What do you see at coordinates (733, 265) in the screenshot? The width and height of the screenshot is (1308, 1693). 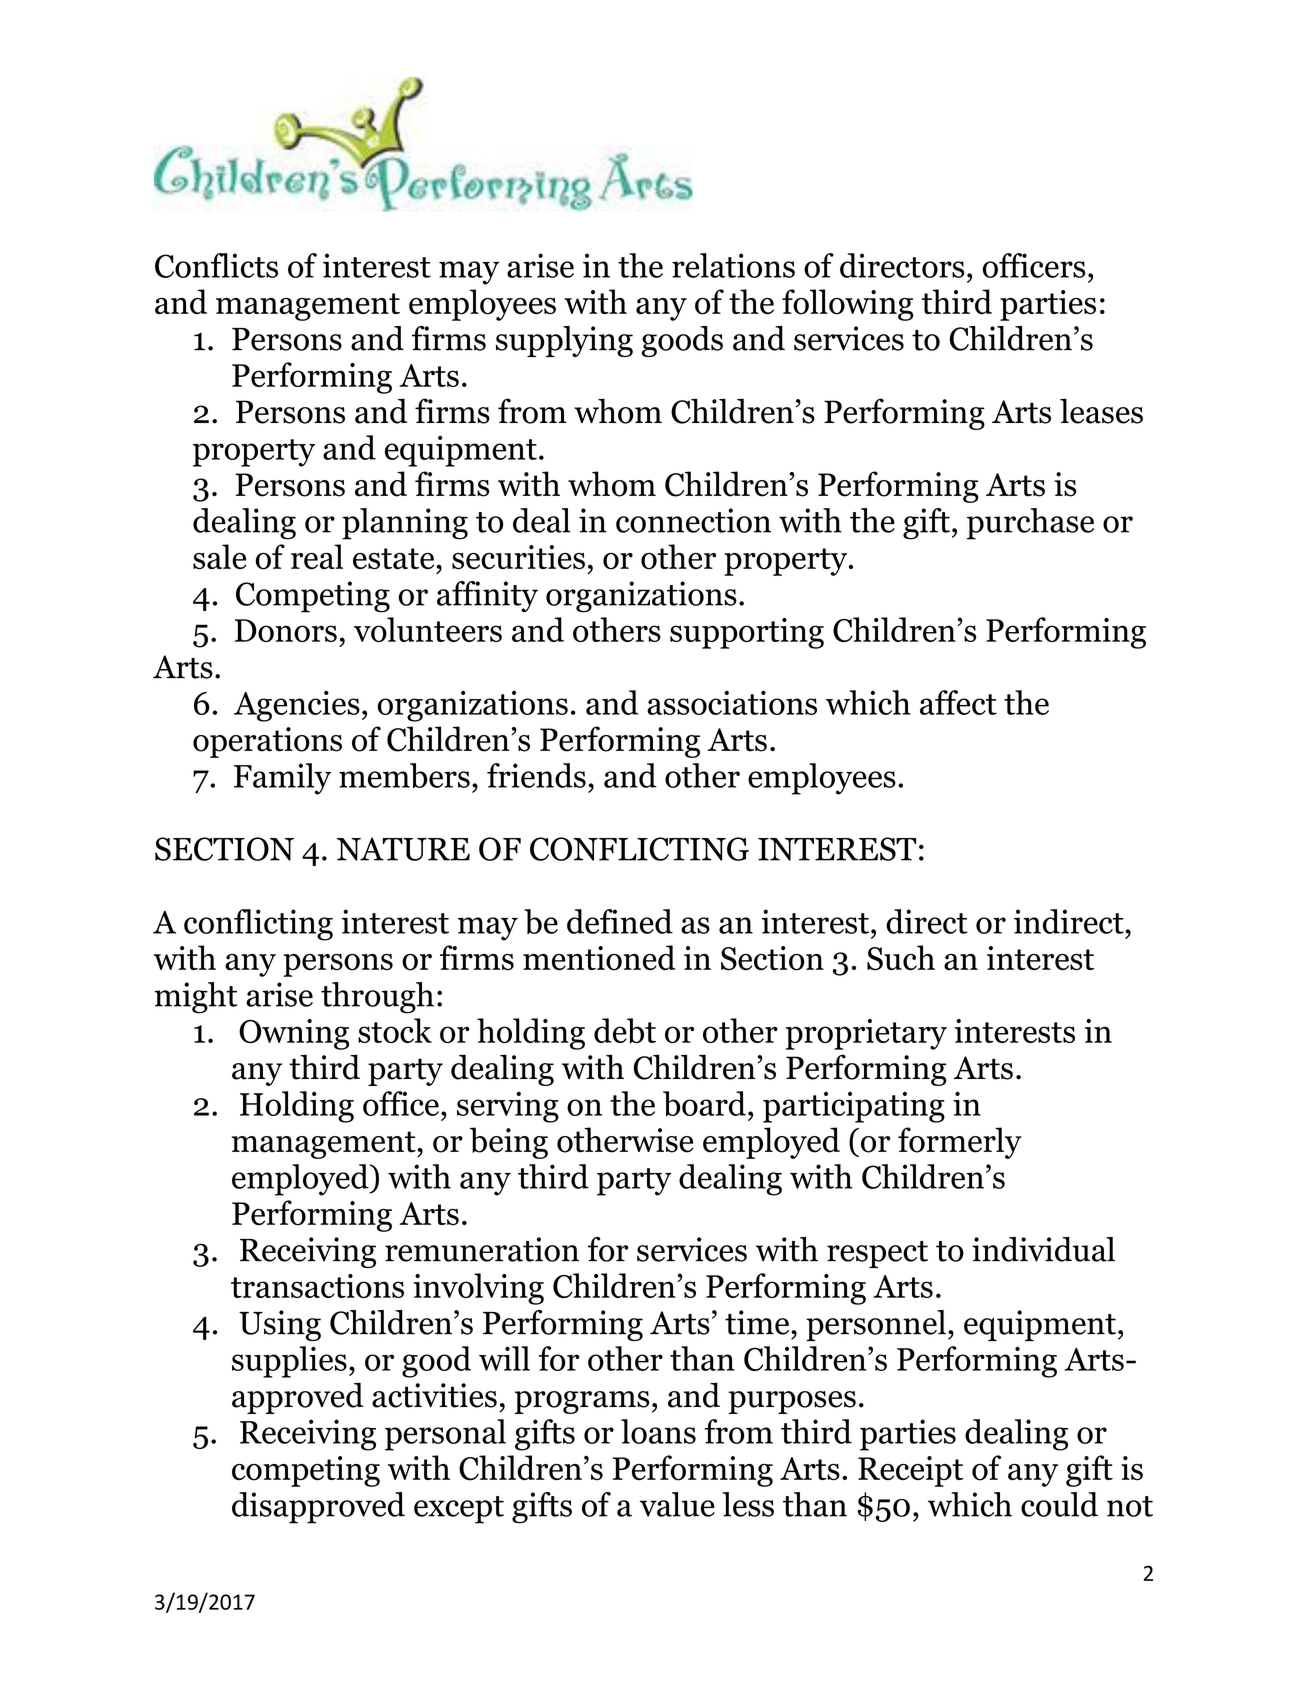 I see `relations` at bounding box center [733, 265].
